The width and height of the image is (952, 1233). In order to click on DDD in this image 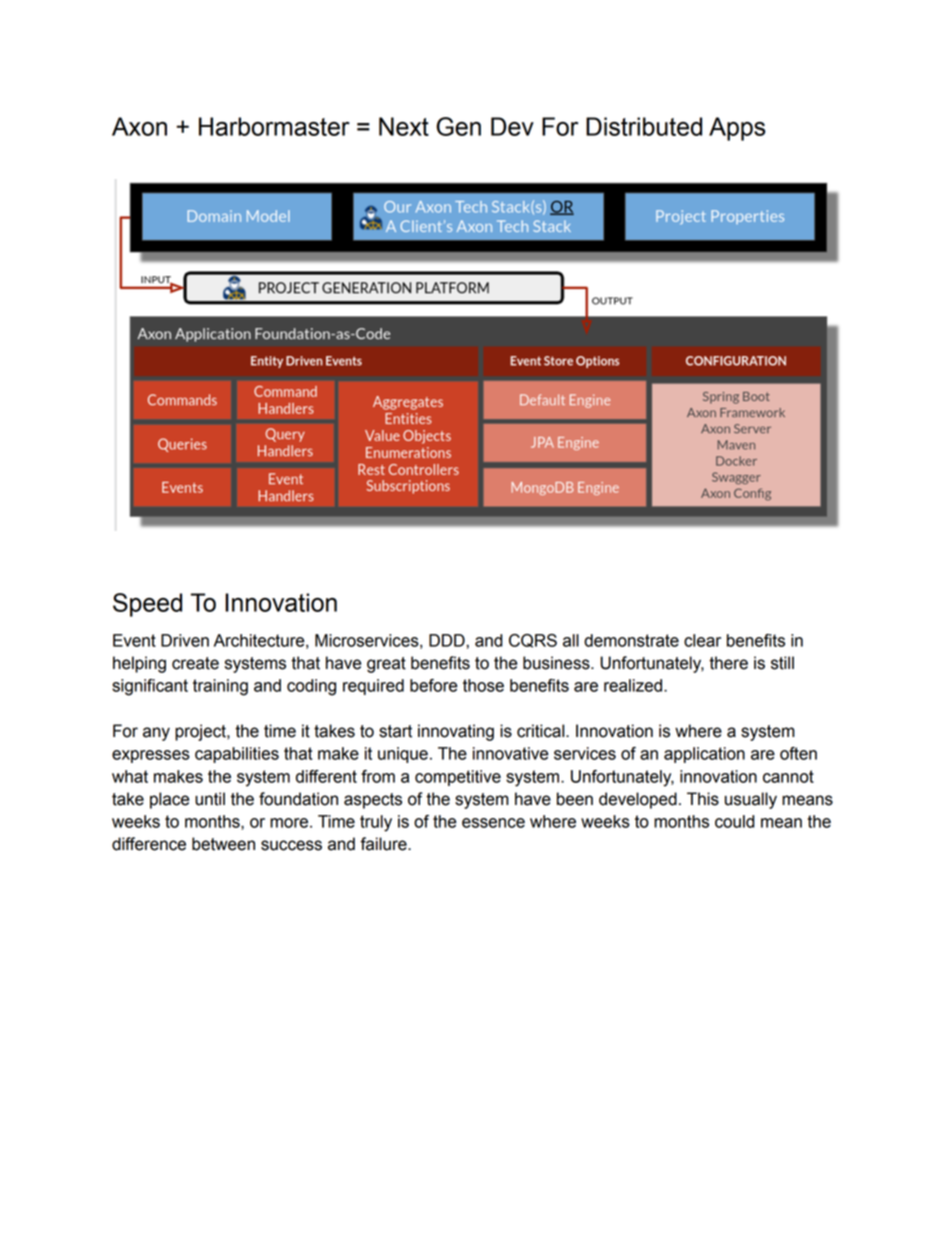, I will do `click(448, 640)`.
